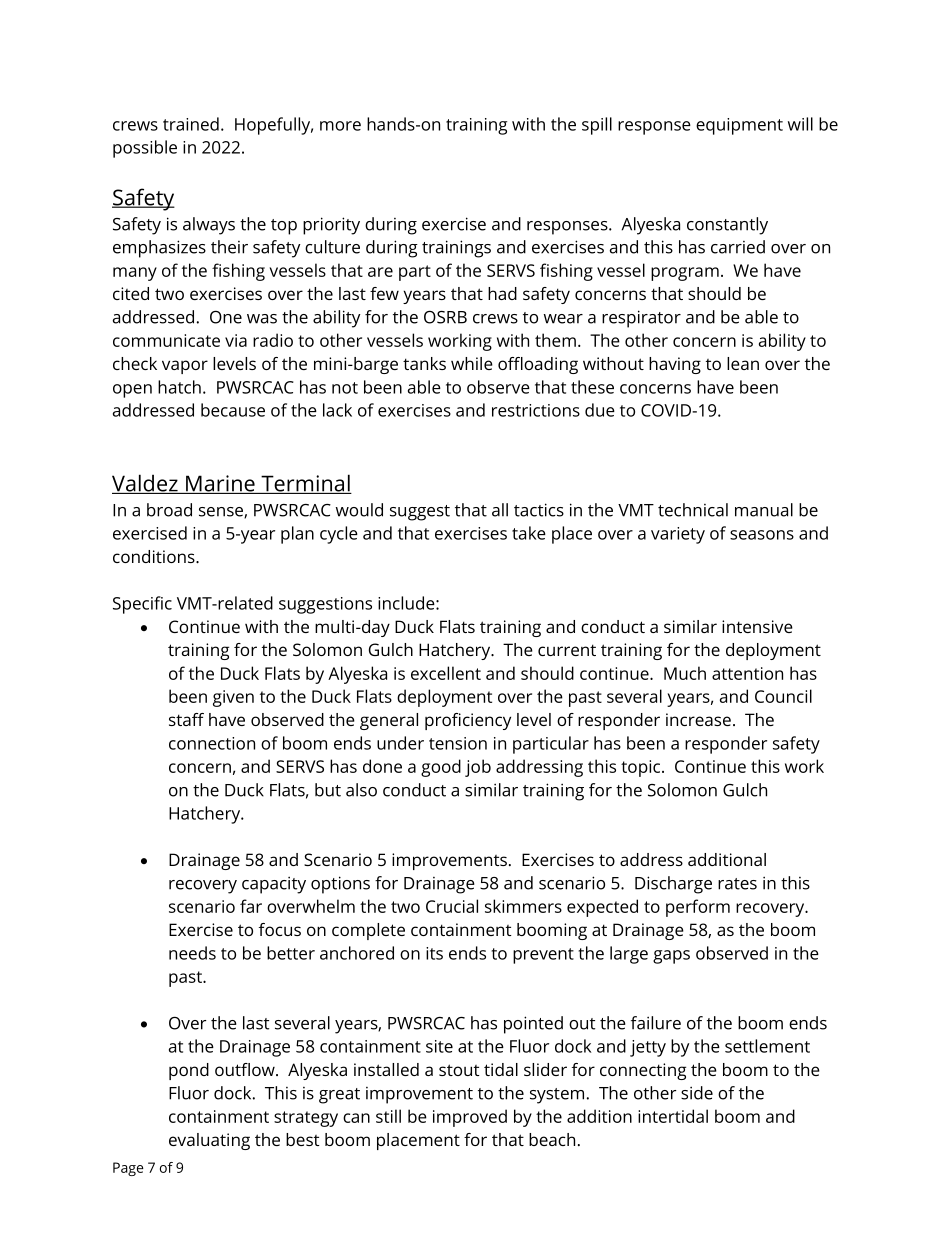  Describe the element at coordinates (539, 510) in the screenshot. I see `tactics` at that location.
